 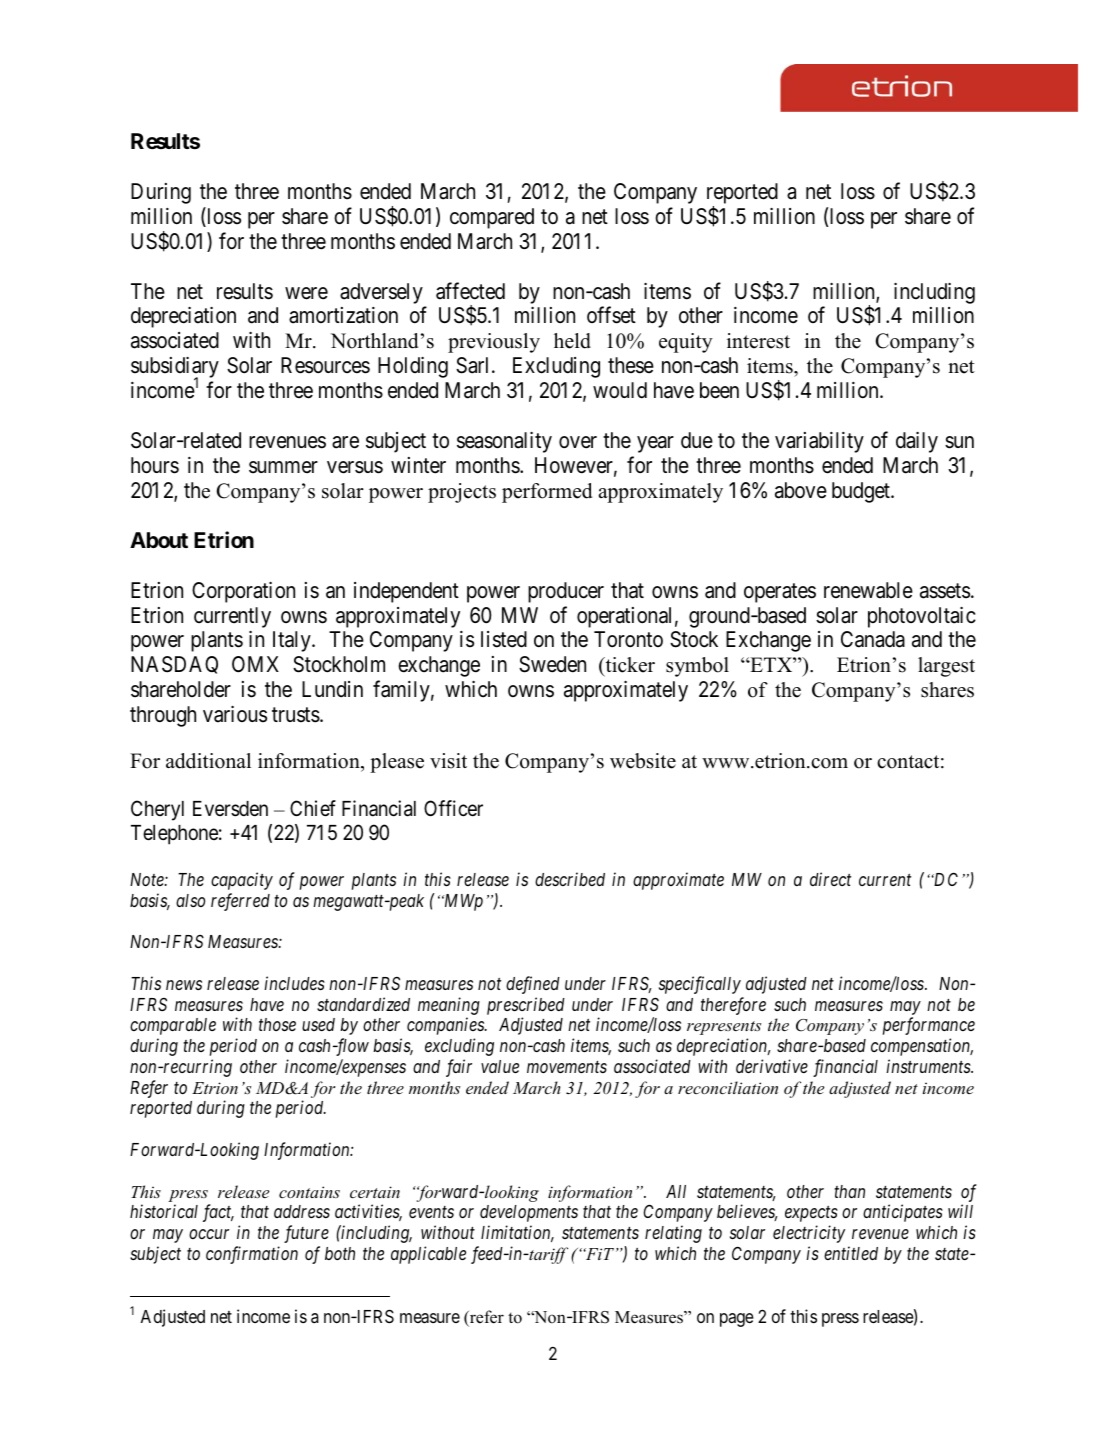 I want to click on confirmation, so click(x=252, y=1255).
